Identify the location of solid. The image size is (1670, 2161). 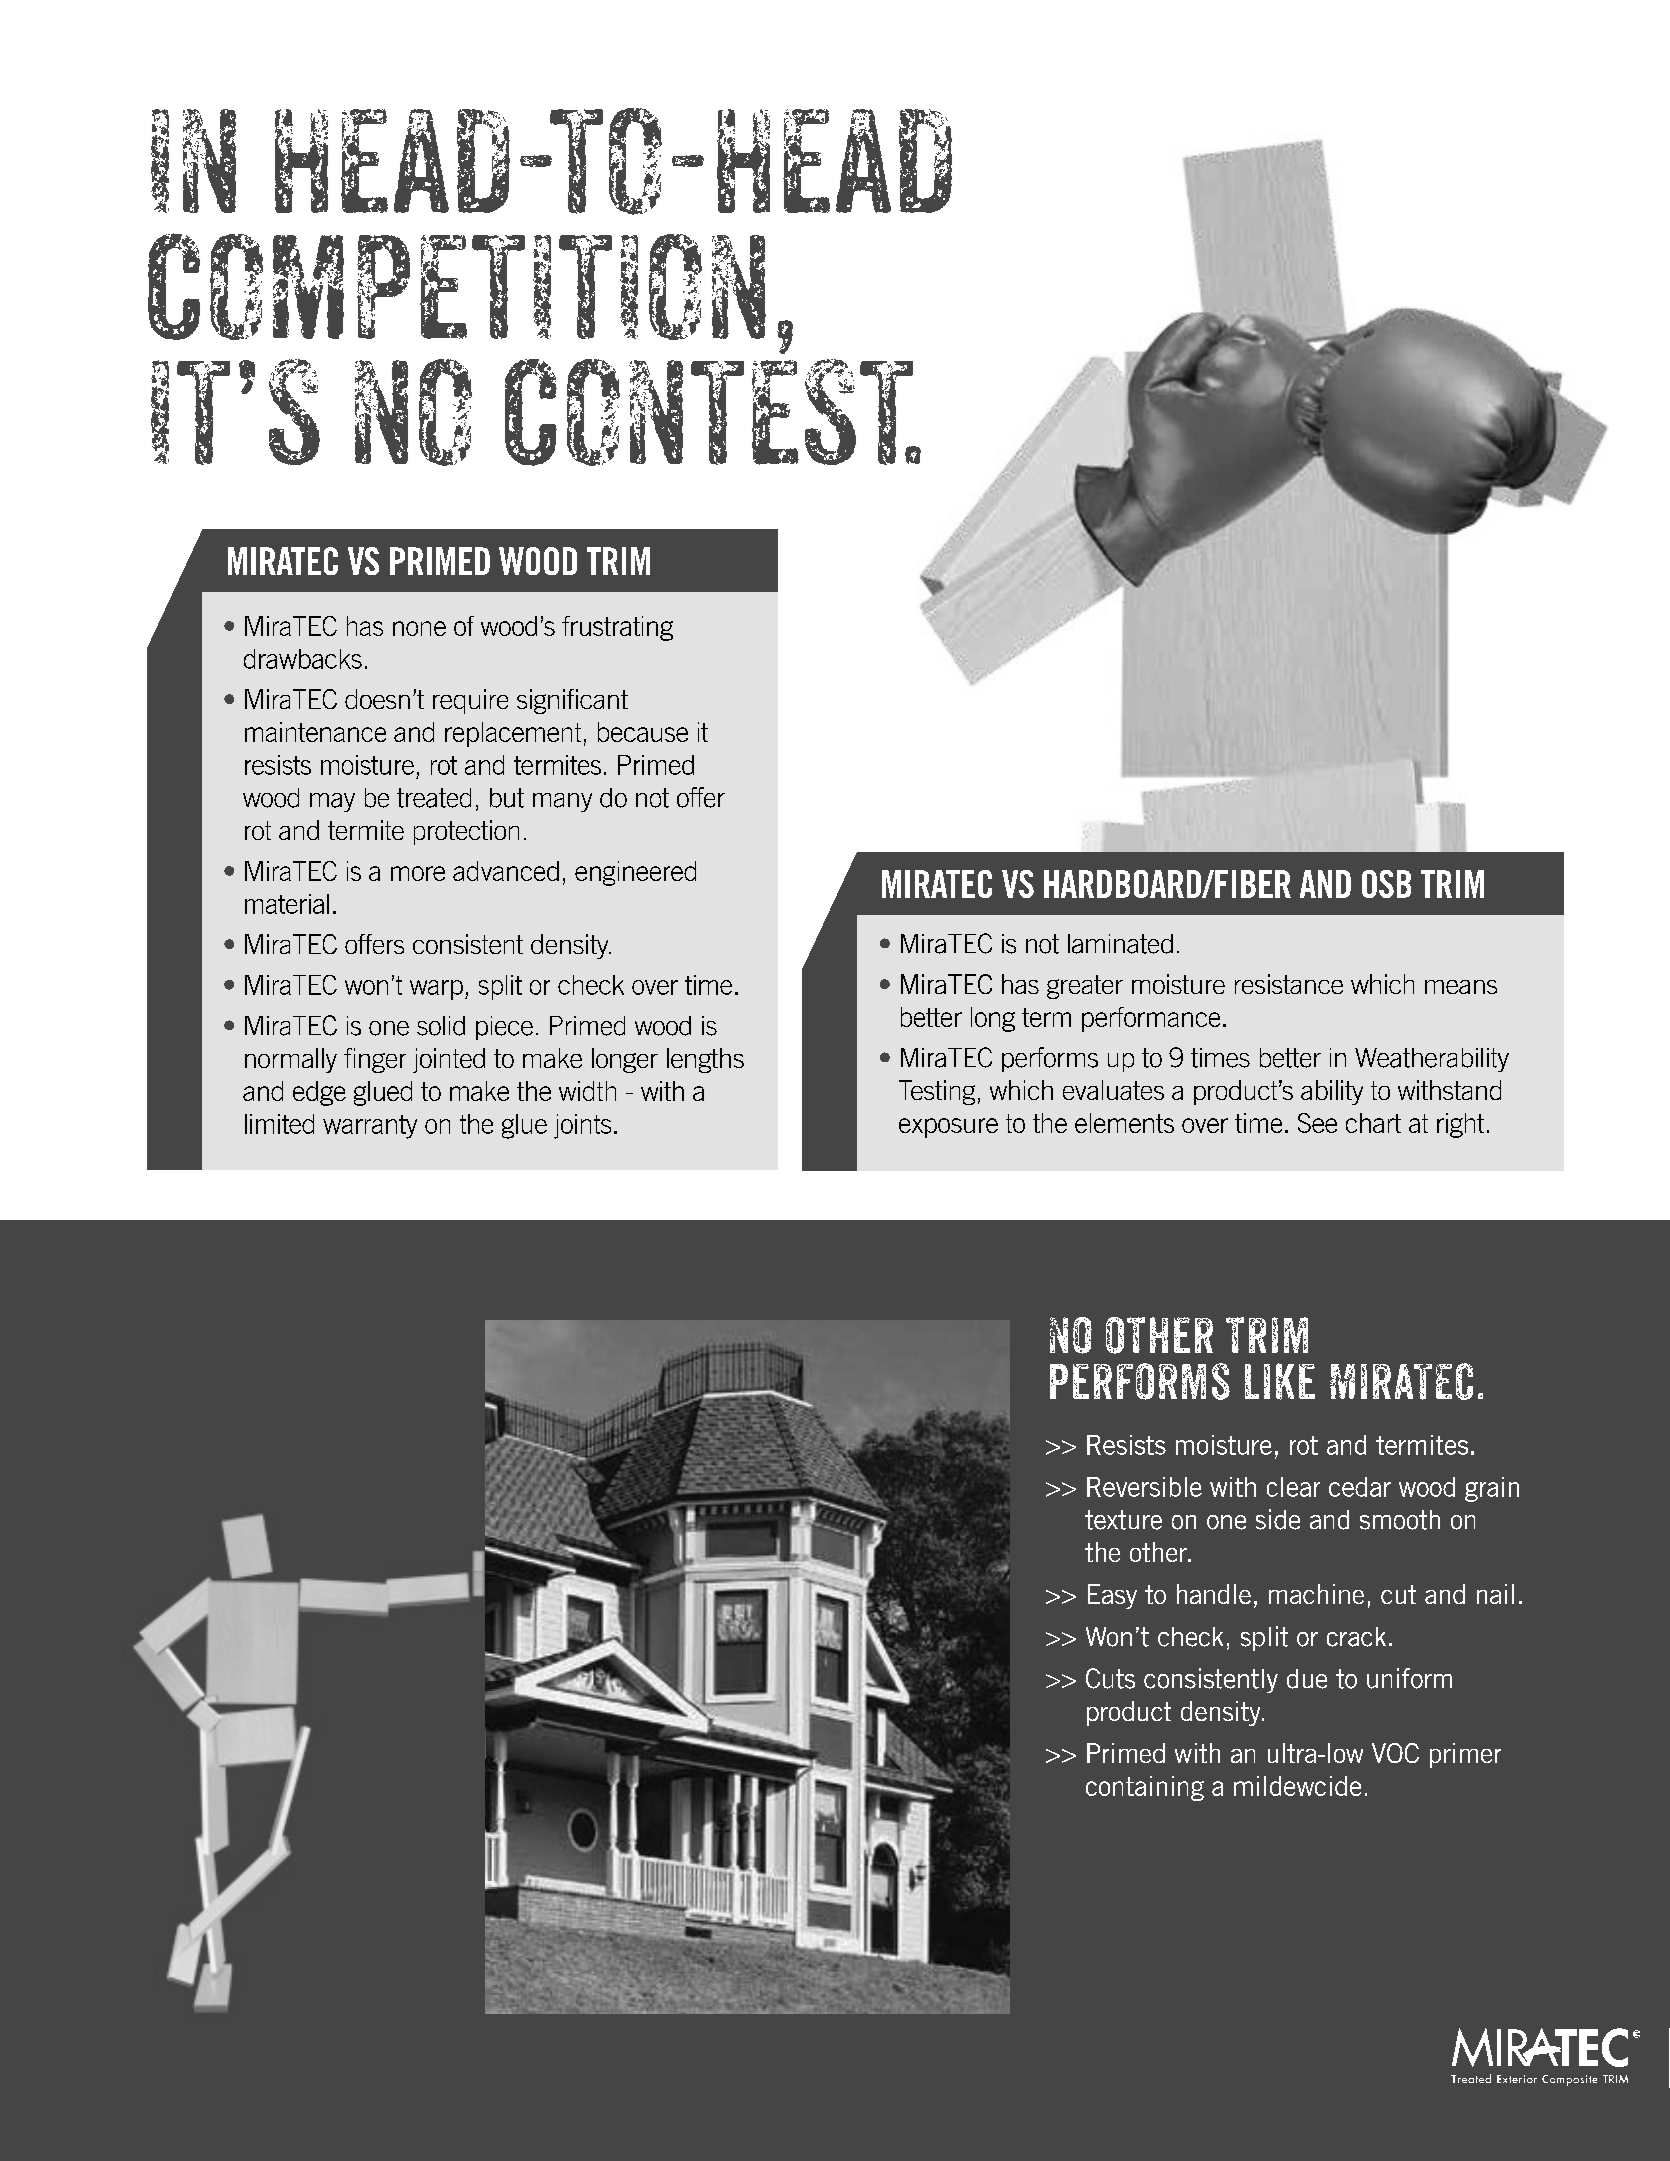
(441, 1026).
